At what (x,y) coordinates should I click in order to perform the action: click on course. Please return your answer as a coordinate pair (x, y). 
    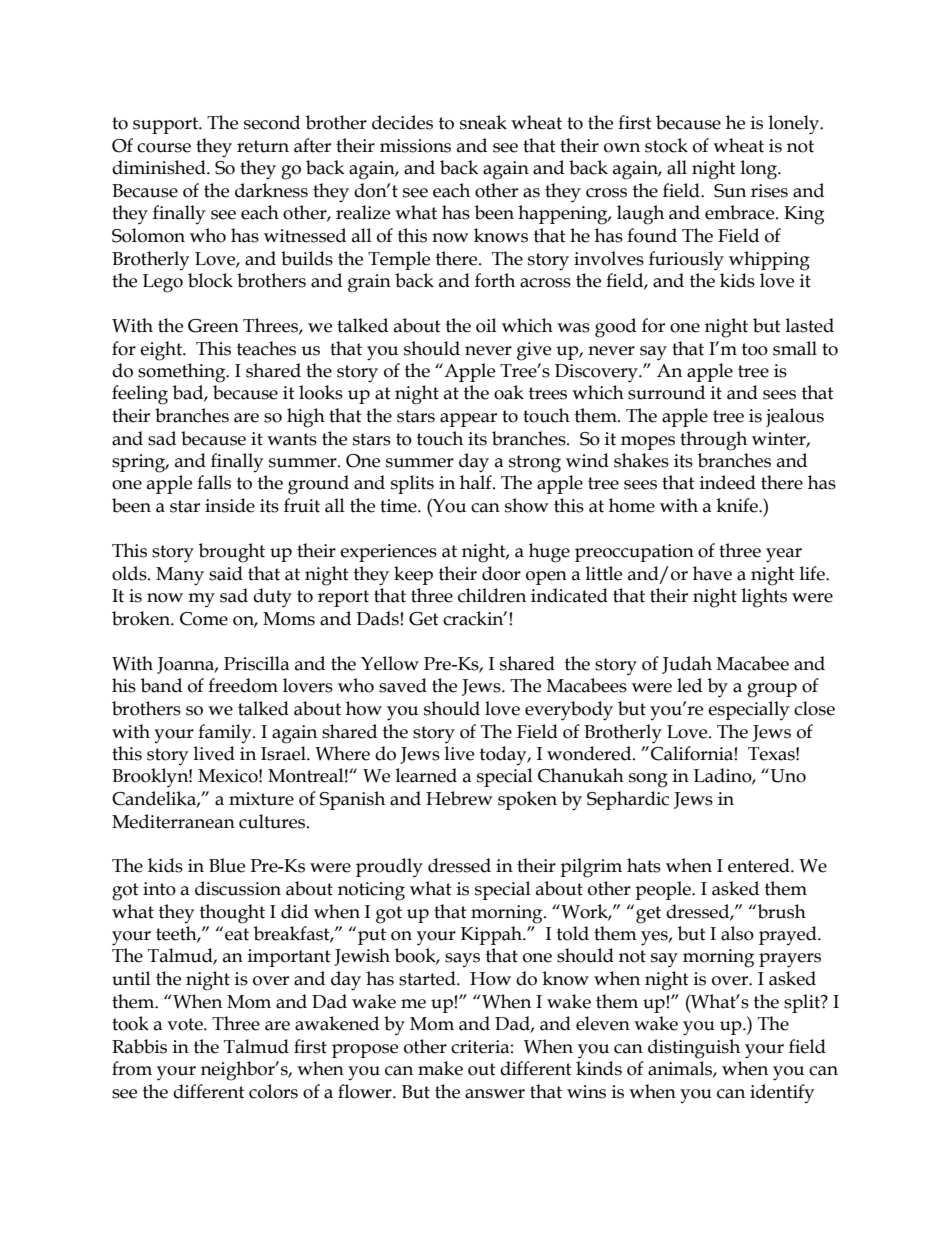
    Looking at the image, I should click on (164, 148).
